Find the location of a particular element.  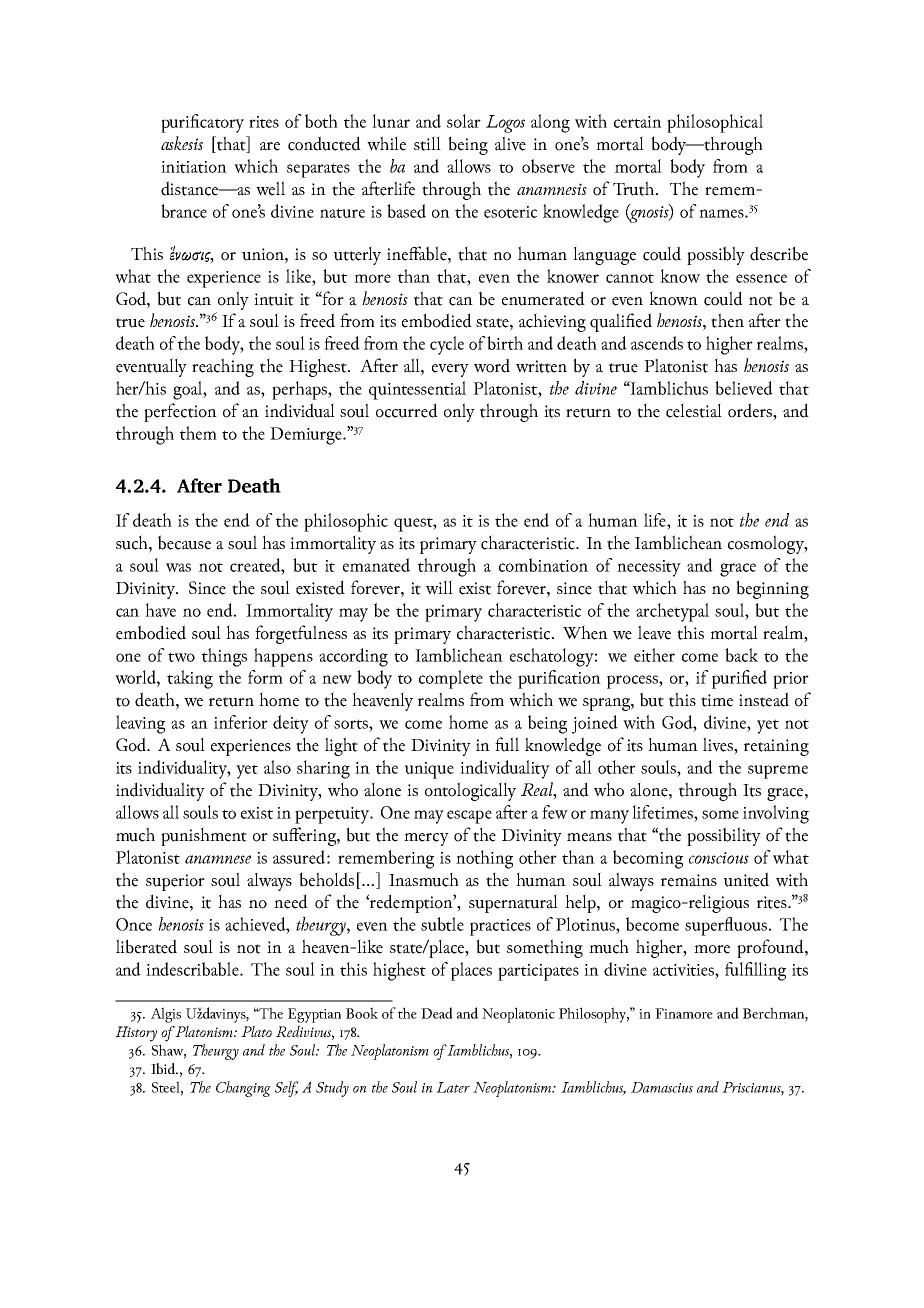

initiation is located at coordinates (194, 167).
